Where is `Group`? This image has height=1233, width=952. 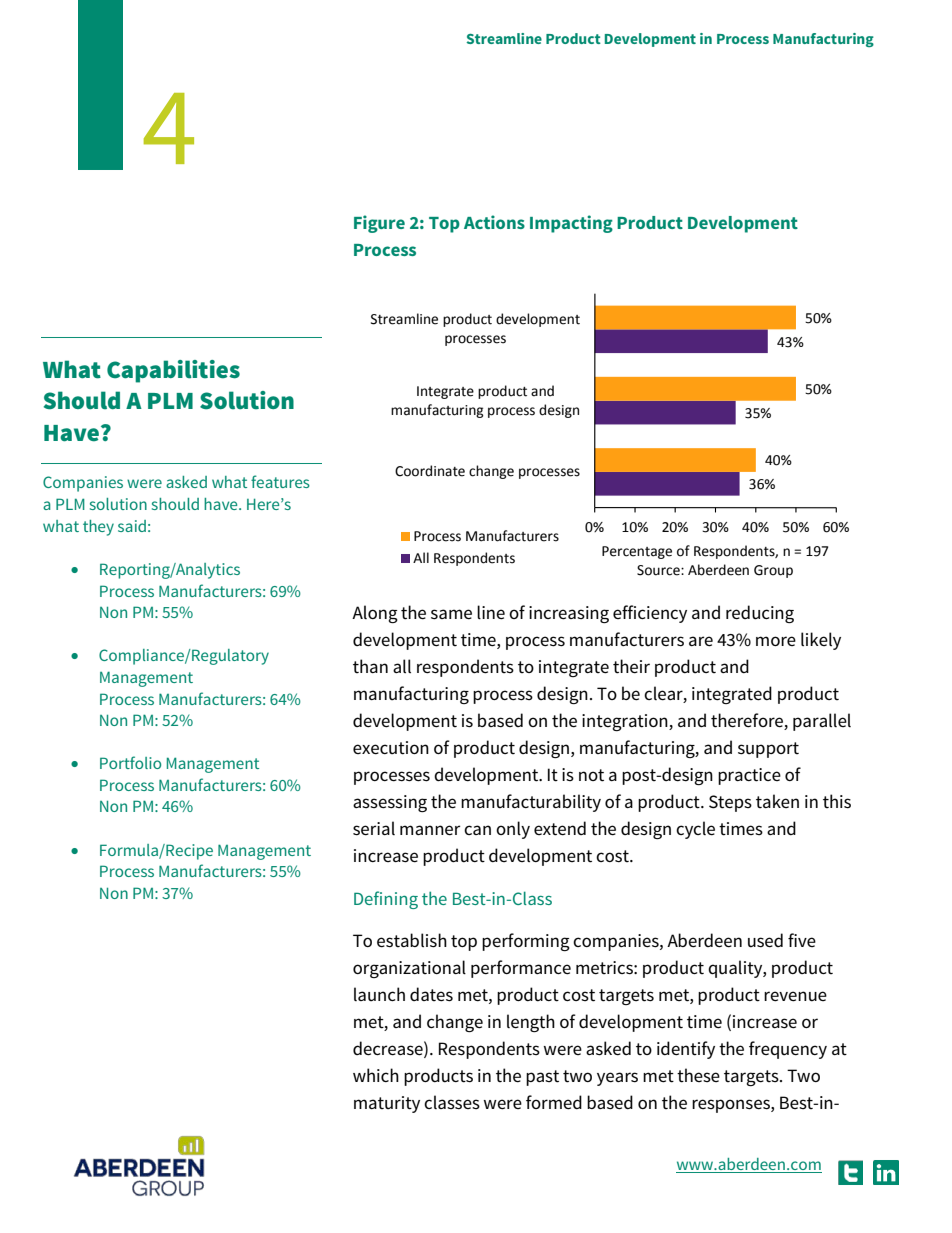
Group is located at coordinates (773, 571).
